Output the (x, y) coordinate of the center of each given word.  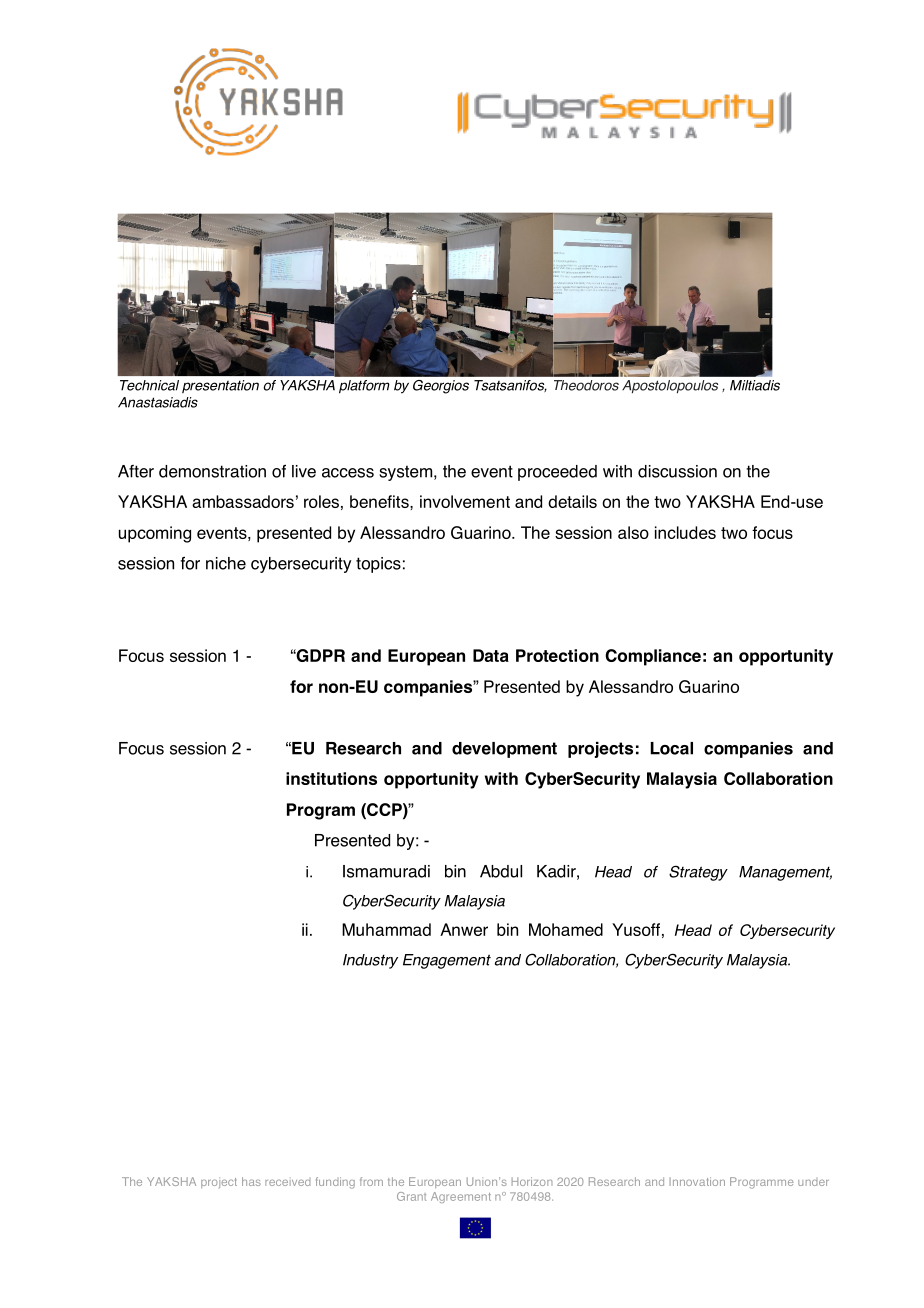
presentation (220, 386)
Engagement (447, 961)
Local (672, 748)
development (504, 750)
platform (364, 387)
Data (491, 655)
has (251, 1181)
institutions (331, 778)
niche (226, 563)
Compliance (653, 657)
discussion (677, 471)
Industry (370, 961)
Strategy (698, 873)
